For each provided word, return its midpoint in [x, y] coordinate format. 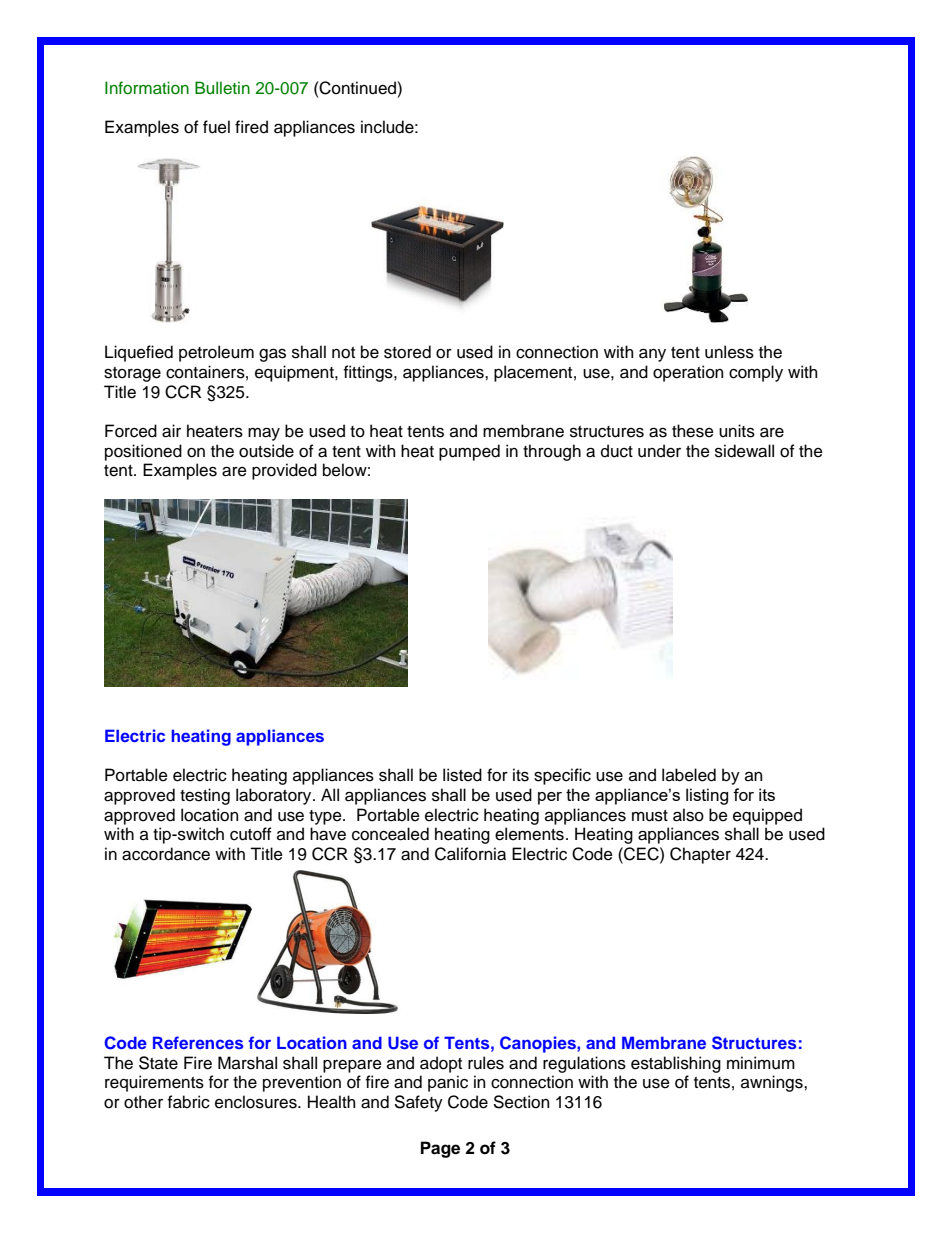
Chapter [700, 855]
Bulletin [222, 88]
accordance [166, 854]
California [470, 854]
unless [729, 352]
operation [688, 373]
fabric [189, 1102]
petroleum [216, 353]
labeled [689, 775]
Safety [418, 1103]
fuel [216, 127]
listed [462, 775]
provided [284, 471]
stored [407, 352]
